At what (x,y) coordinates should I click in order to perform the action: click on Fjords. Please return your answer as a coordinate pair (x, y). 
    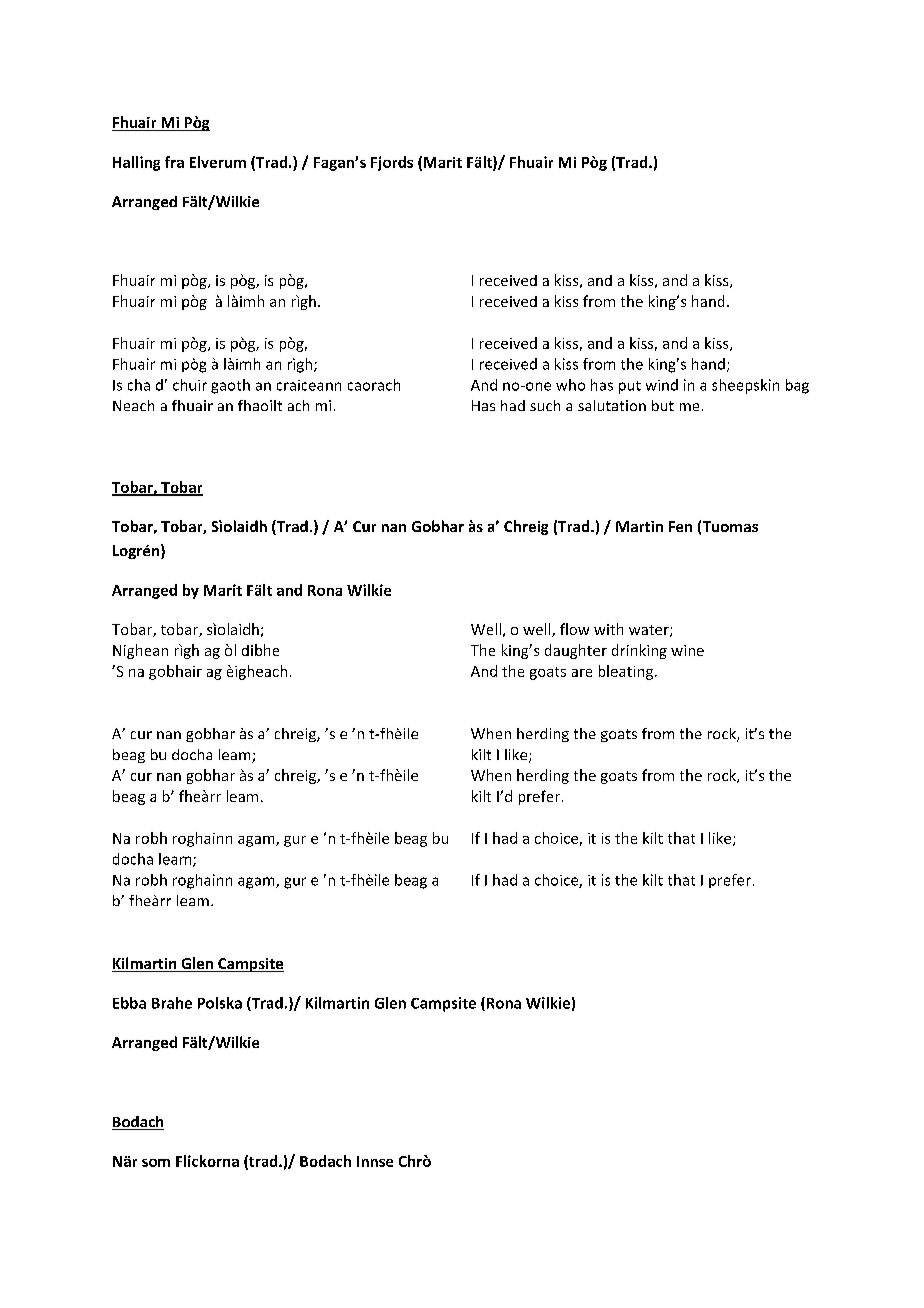
    Looking at the image, I should click on (392, 163).
